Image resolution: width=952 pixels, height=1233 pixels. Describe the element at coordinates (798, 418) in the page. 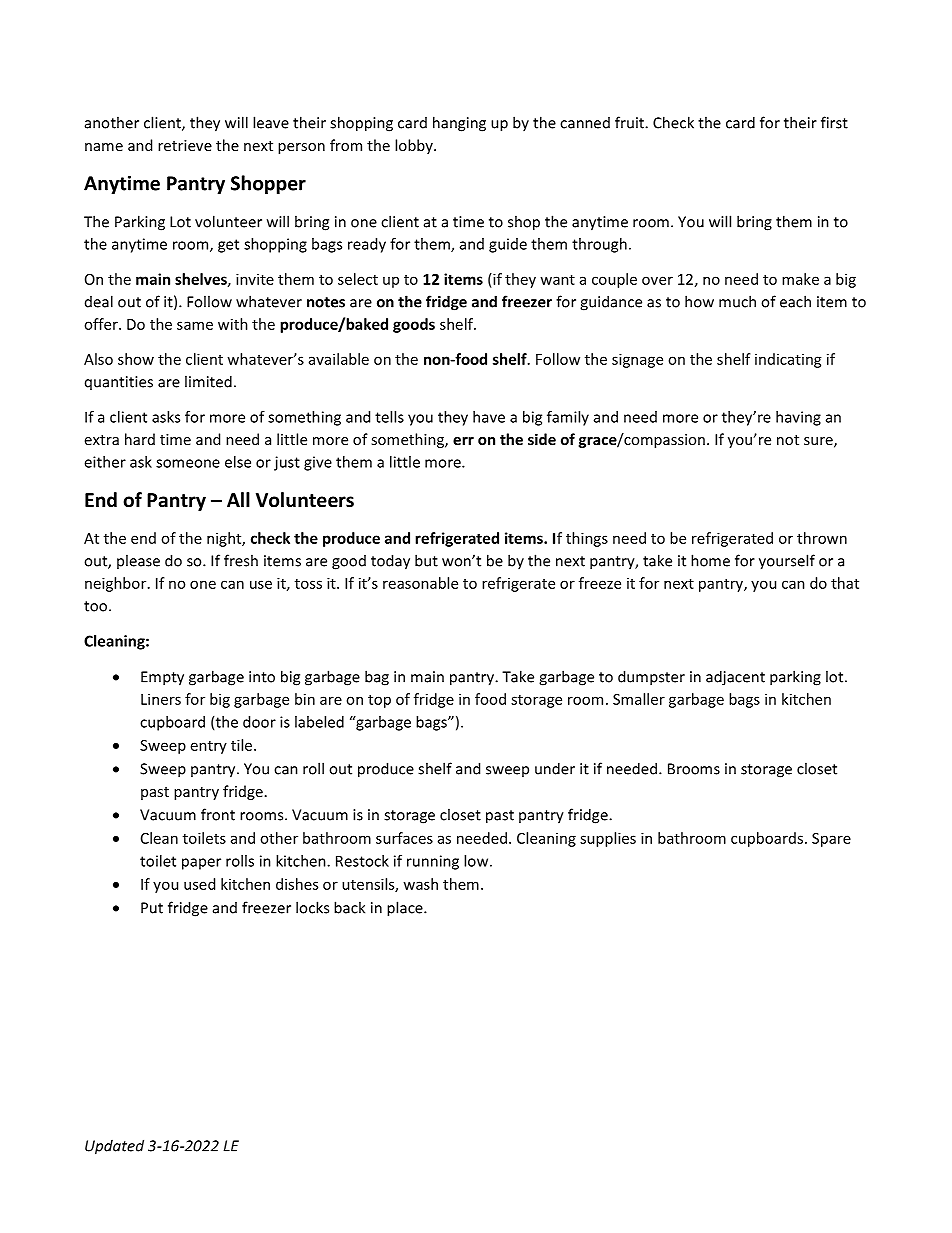

I see `having` at that location.
